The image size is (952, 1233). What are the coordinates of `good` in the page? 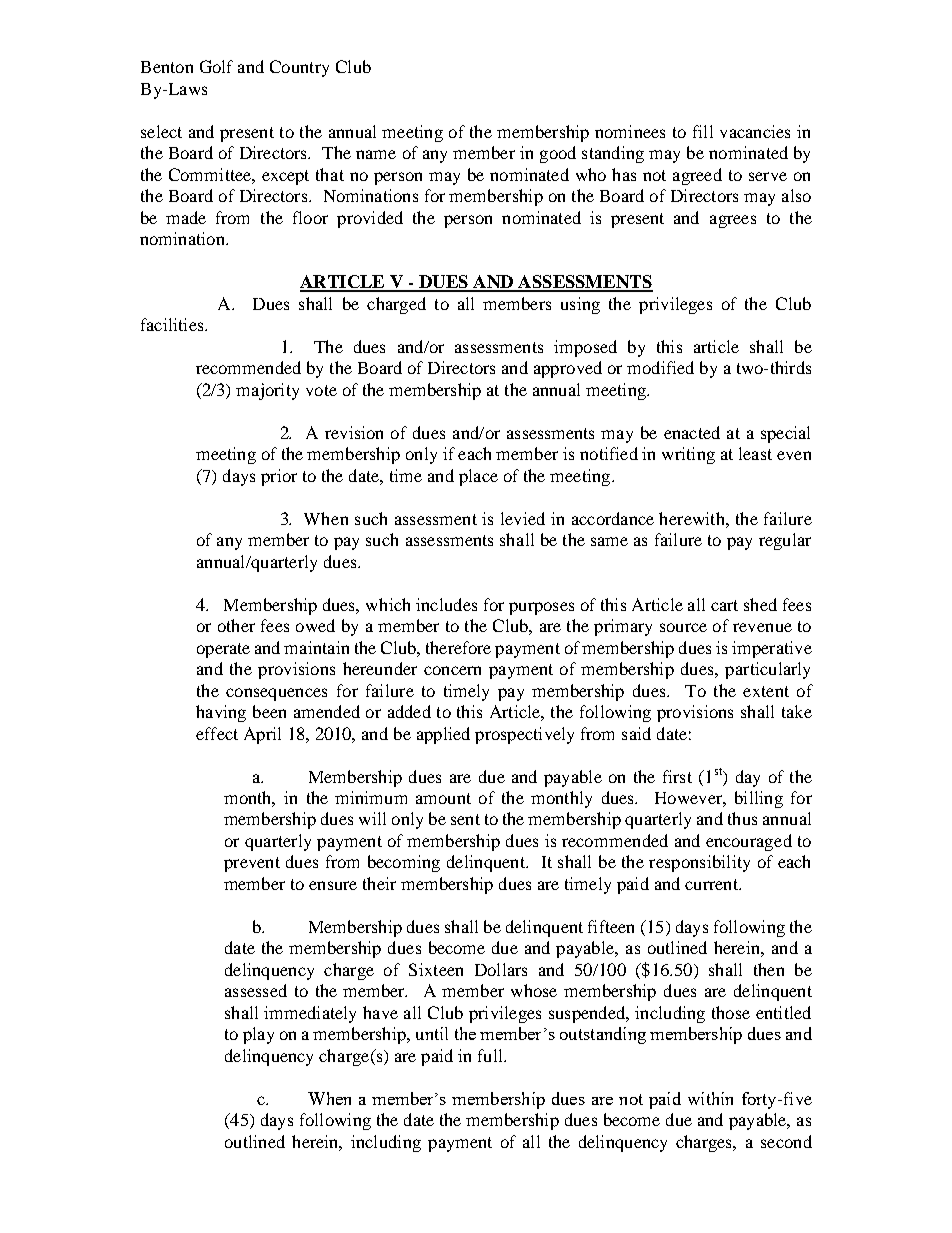 It's located at (558, 154).
